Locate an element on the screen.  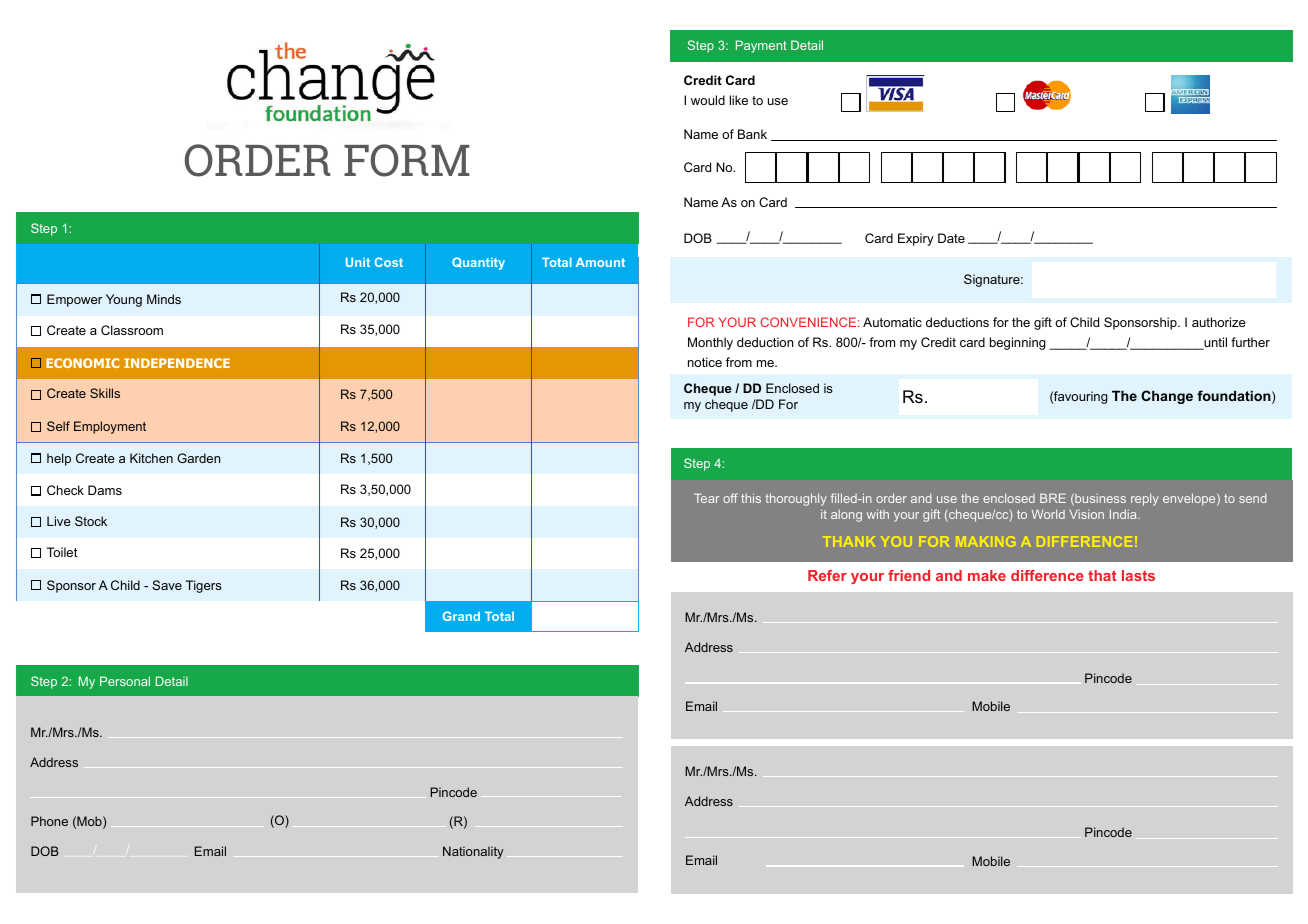
Nationality is located at coordinates (473, 852).
